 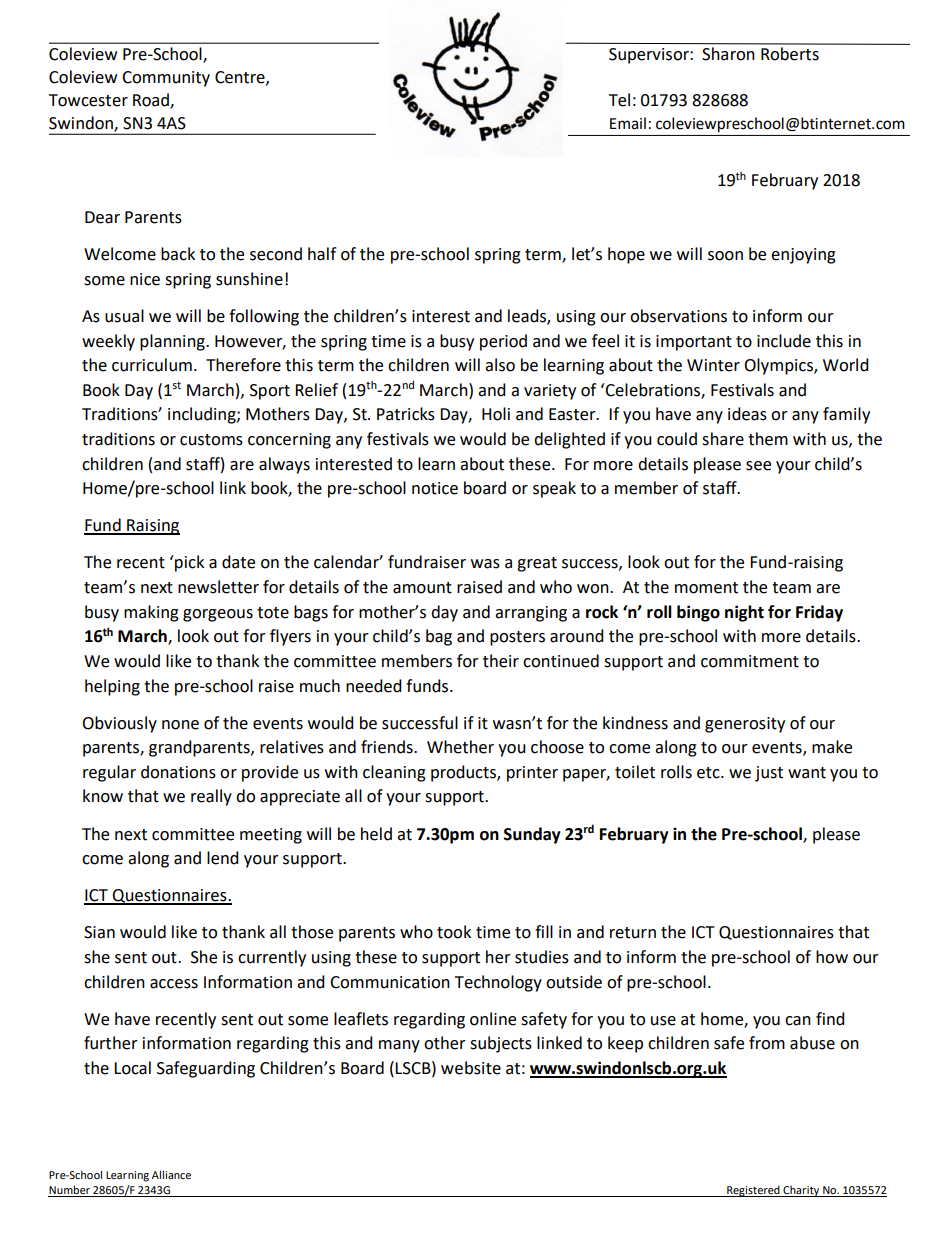 What do you see at coordinates (500, 365) in the screenshot?
I see `also` at bounding box center [500, 365].
